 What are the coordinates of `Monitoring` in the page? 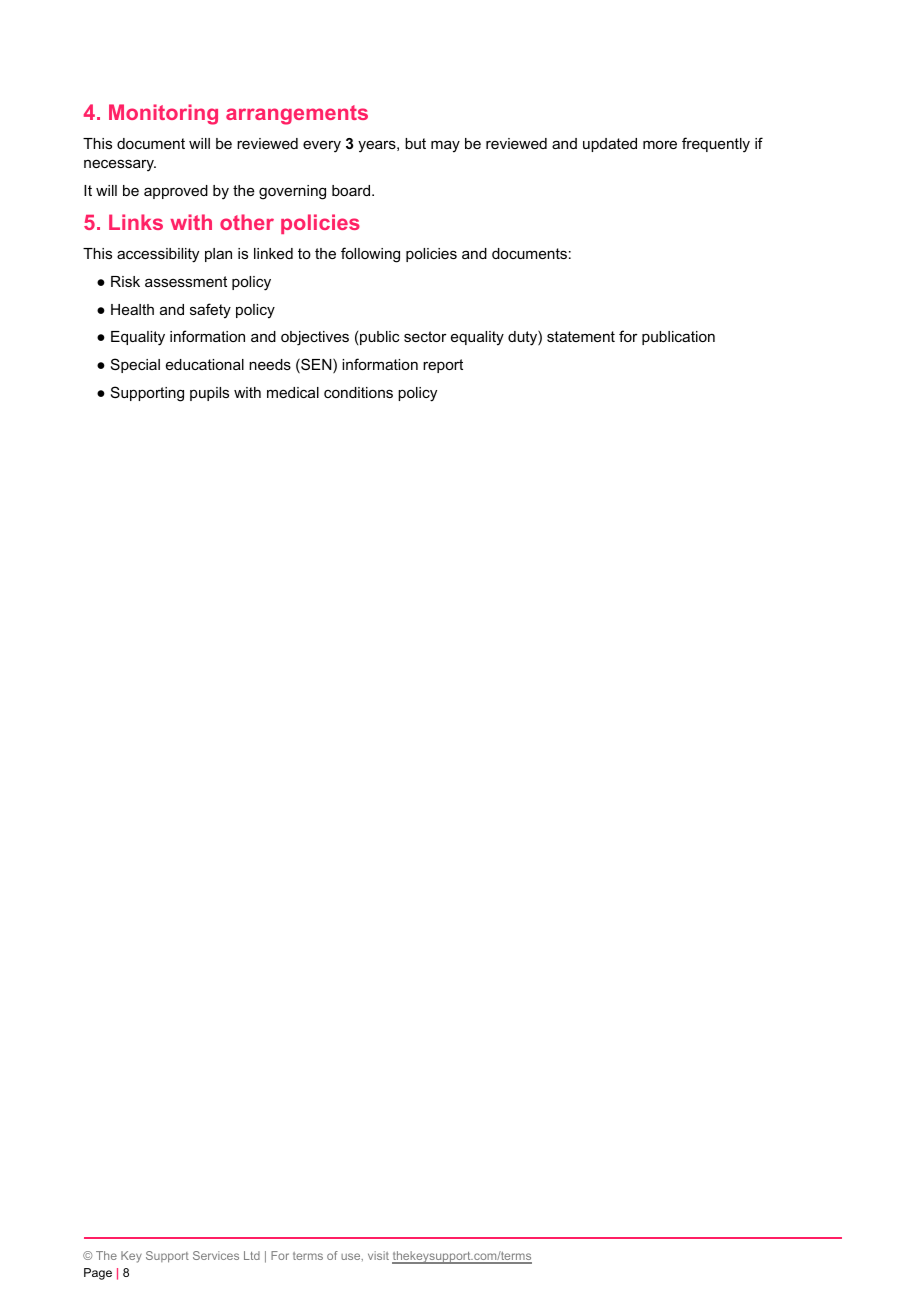 It's located at (163, 114).
